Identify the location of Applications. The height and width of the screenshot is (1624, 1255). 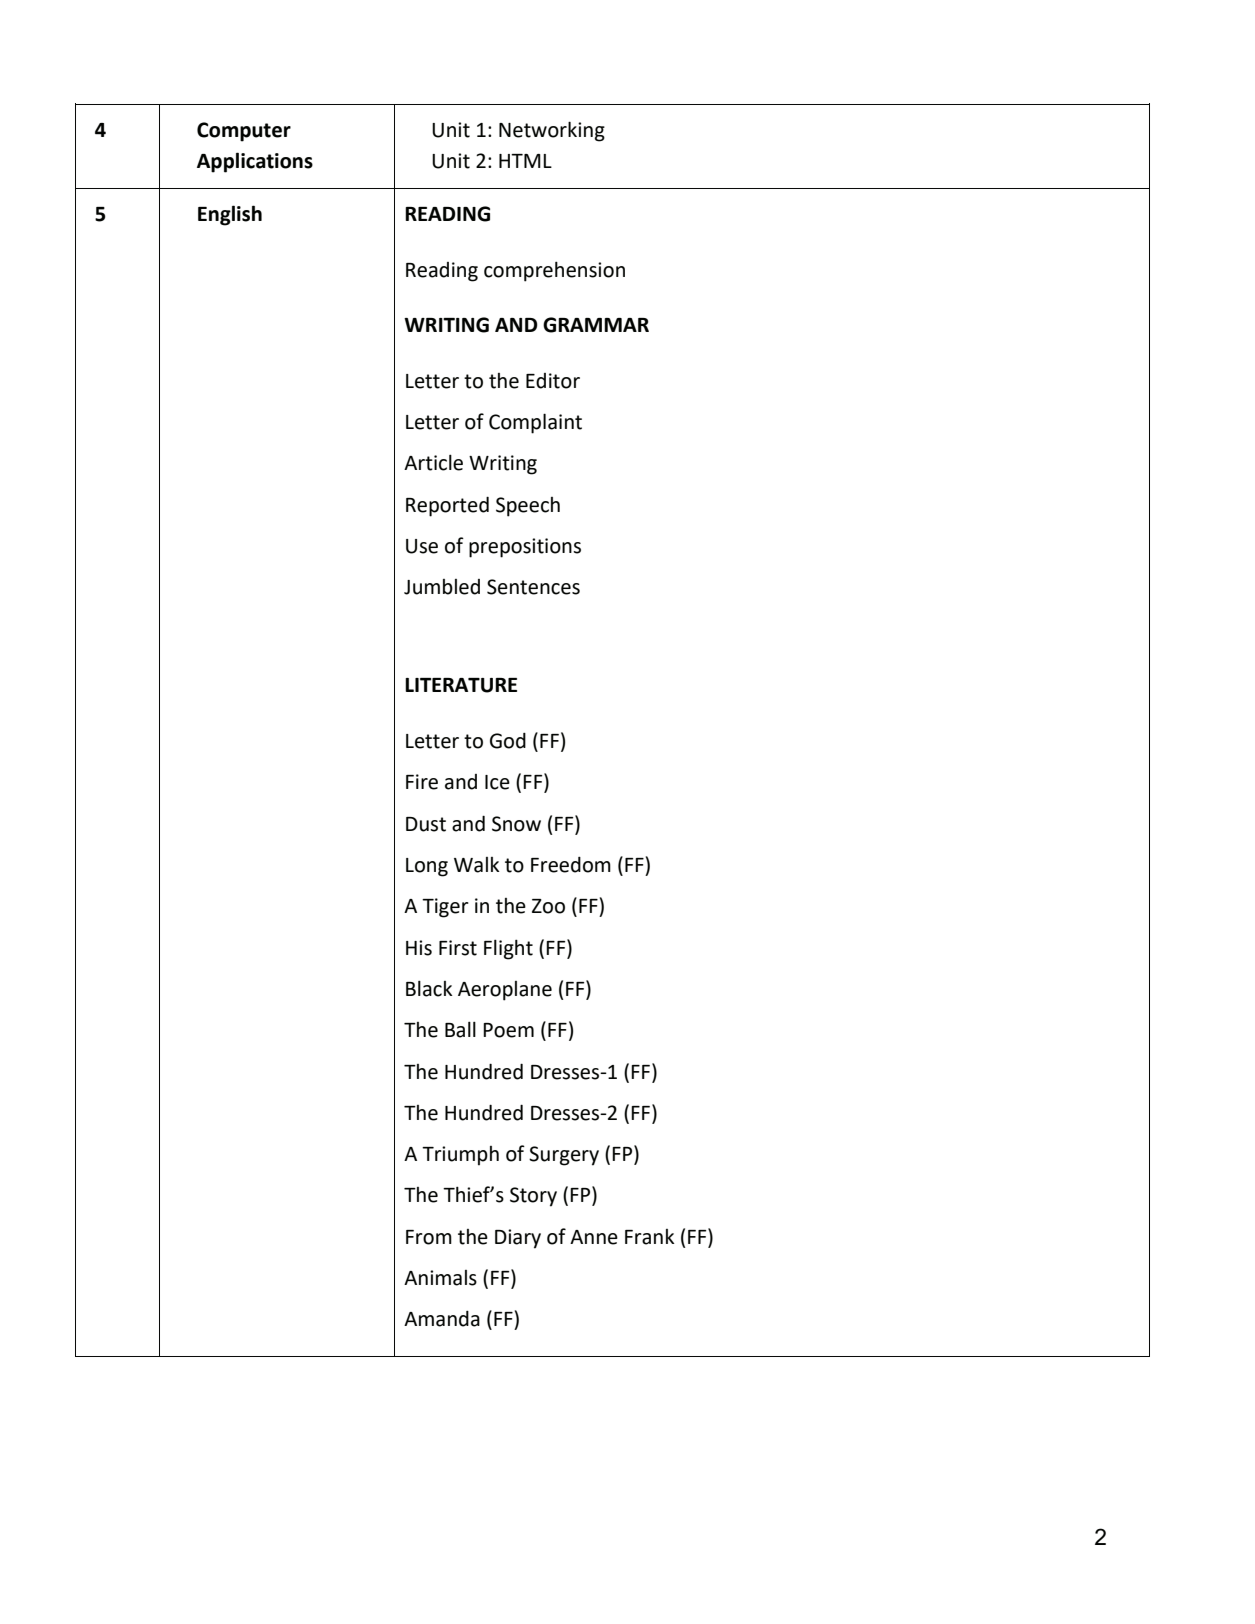
(255, 162).
